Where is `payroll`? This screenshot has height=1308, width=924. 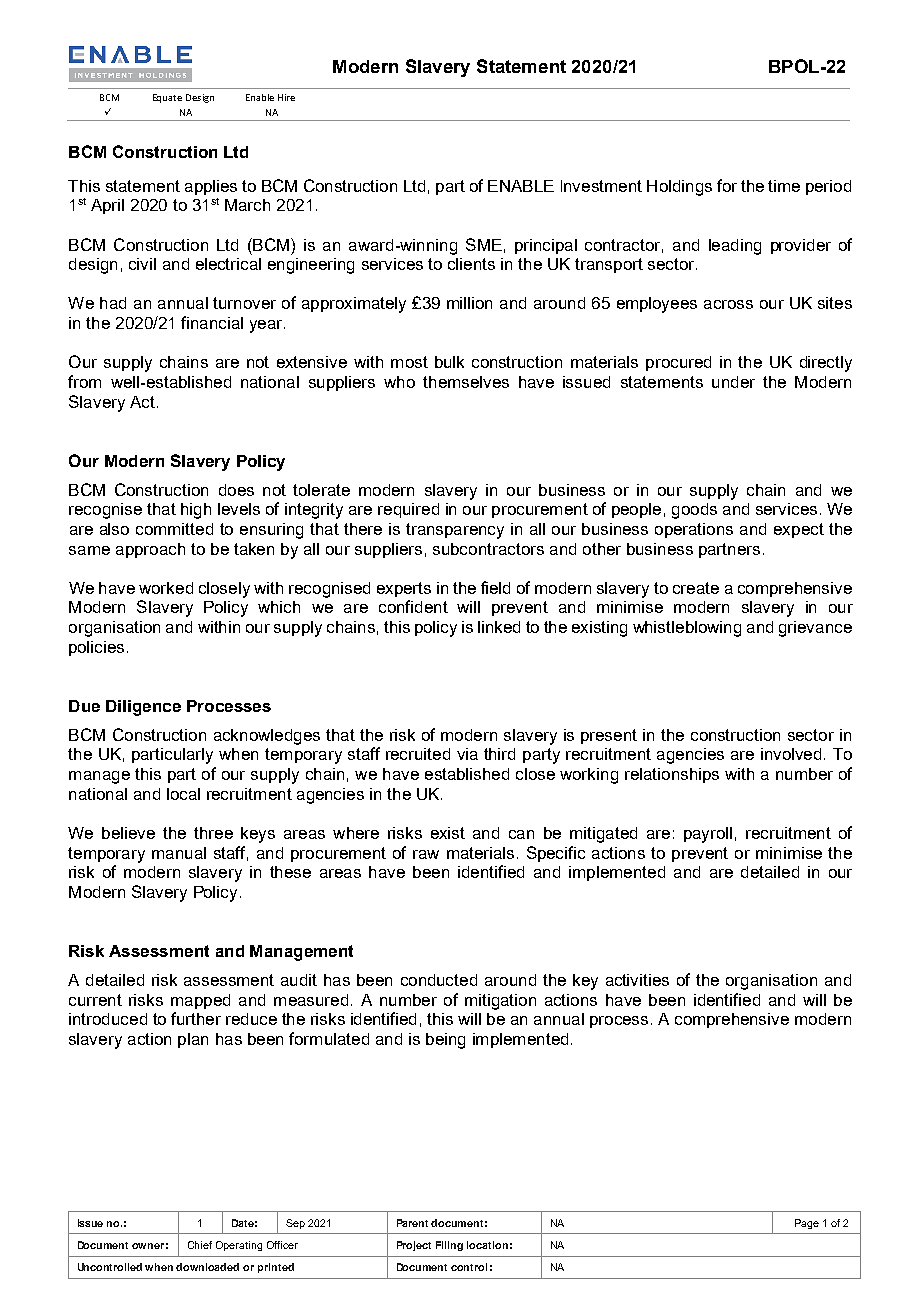
payroll is located at coordinates (708, 835).
